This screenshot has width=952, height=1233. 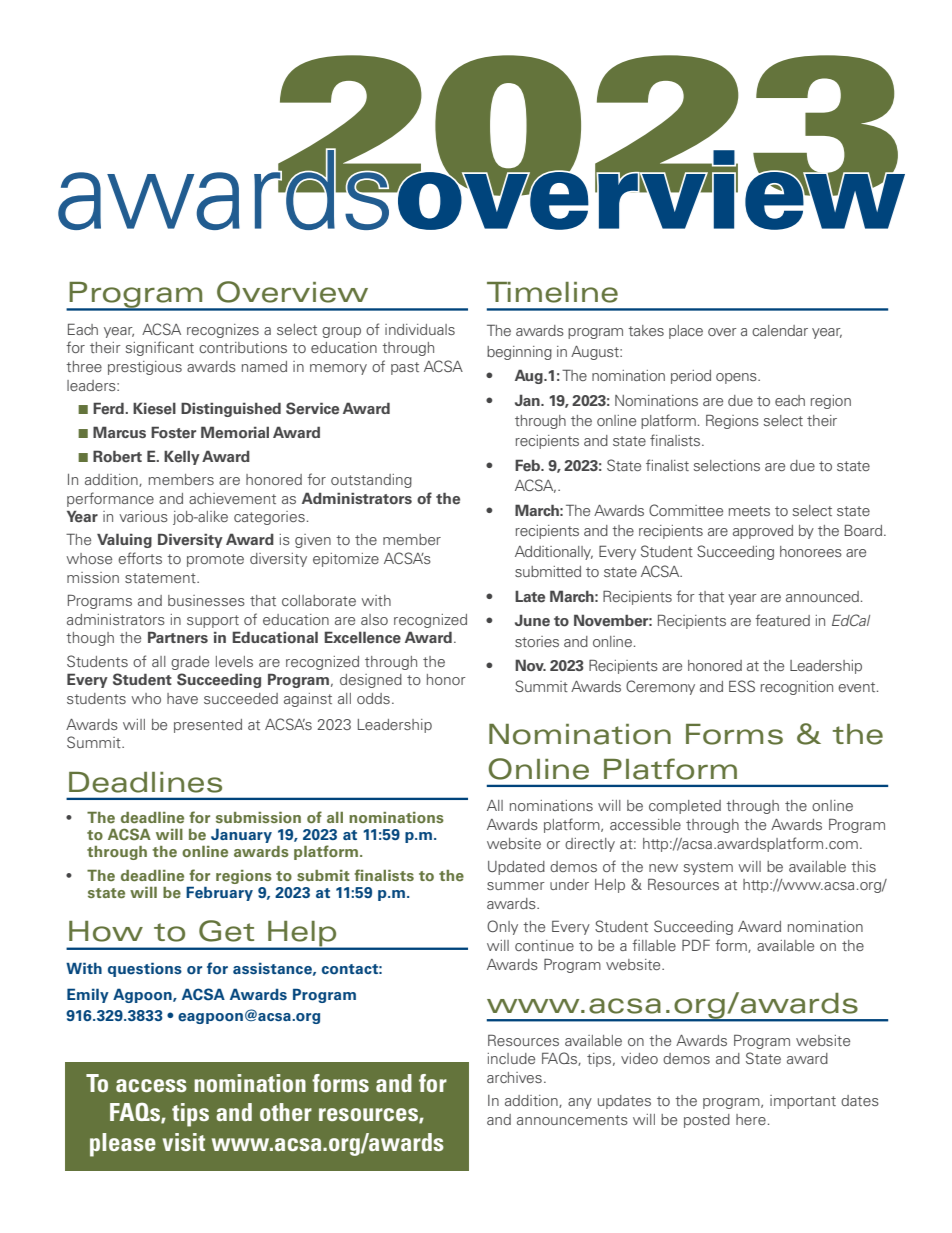 What do you see at coordinates (373, 698) in the screenshot?
I see `odds` at bounding box center [373, 698].
